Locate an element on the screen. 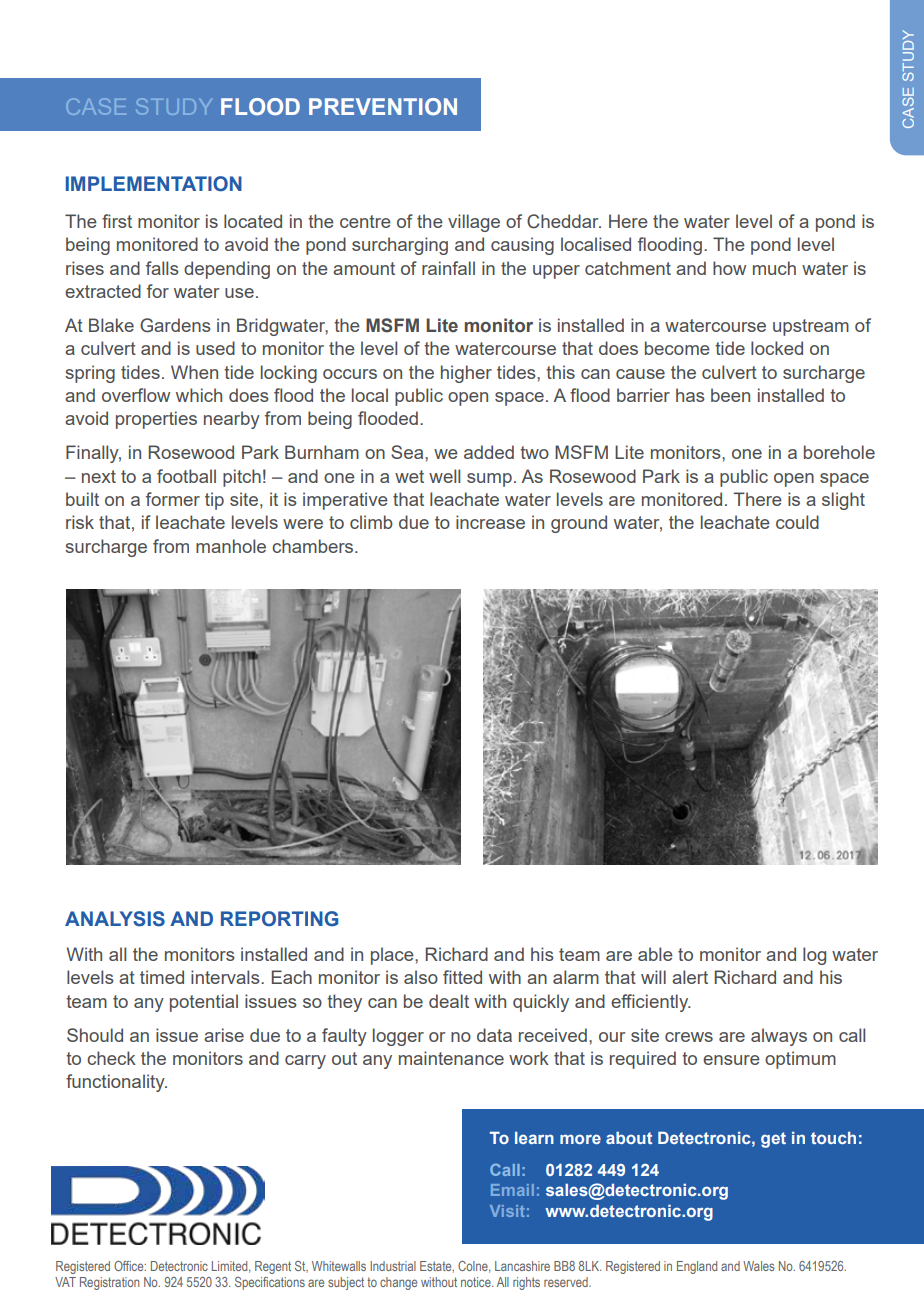 This screenshot has width=924, height=1308. could is located at coordinates (797, 522).
